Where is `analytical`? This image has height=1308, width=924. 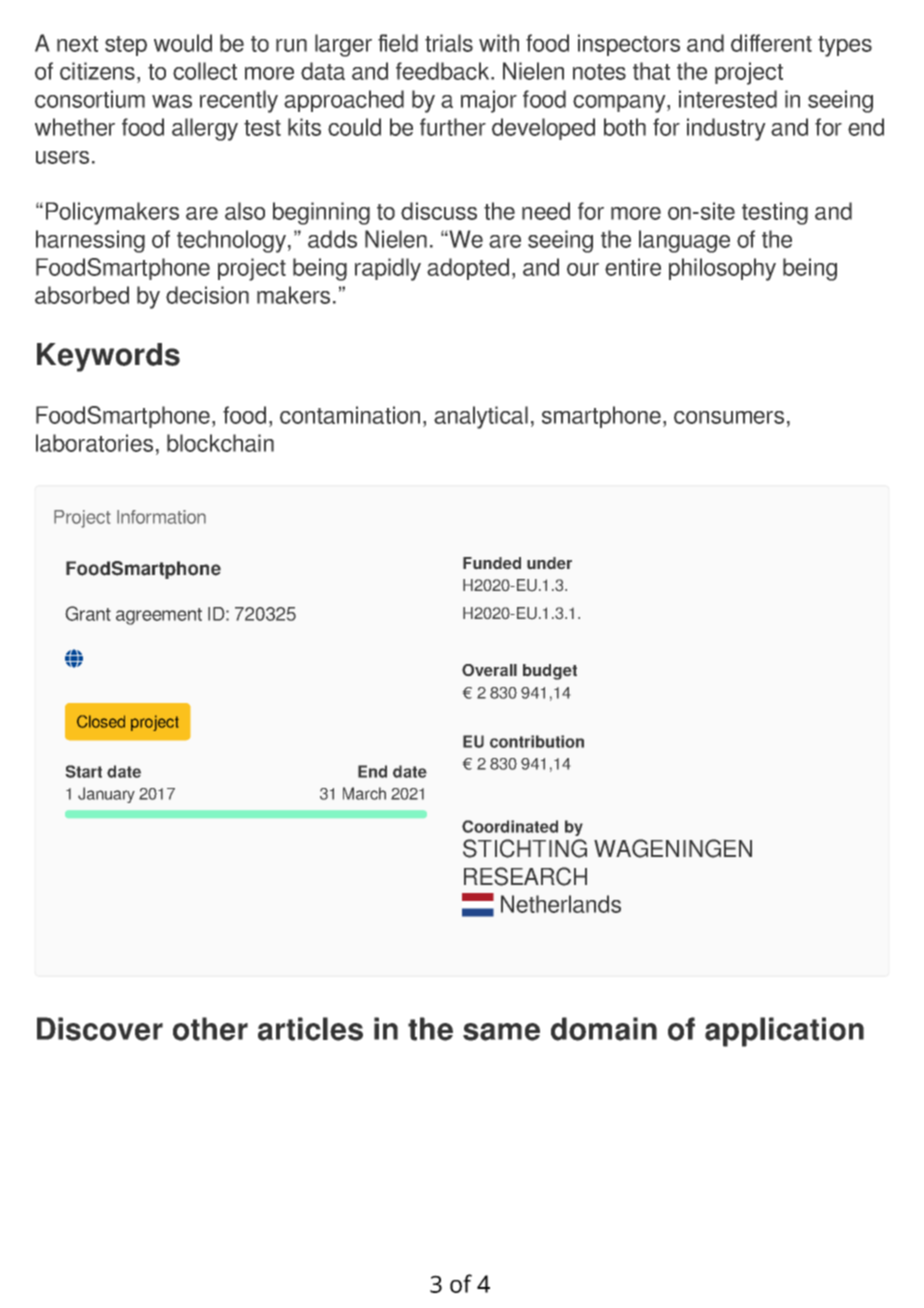
analytical is located at coordinates (481, 417).
